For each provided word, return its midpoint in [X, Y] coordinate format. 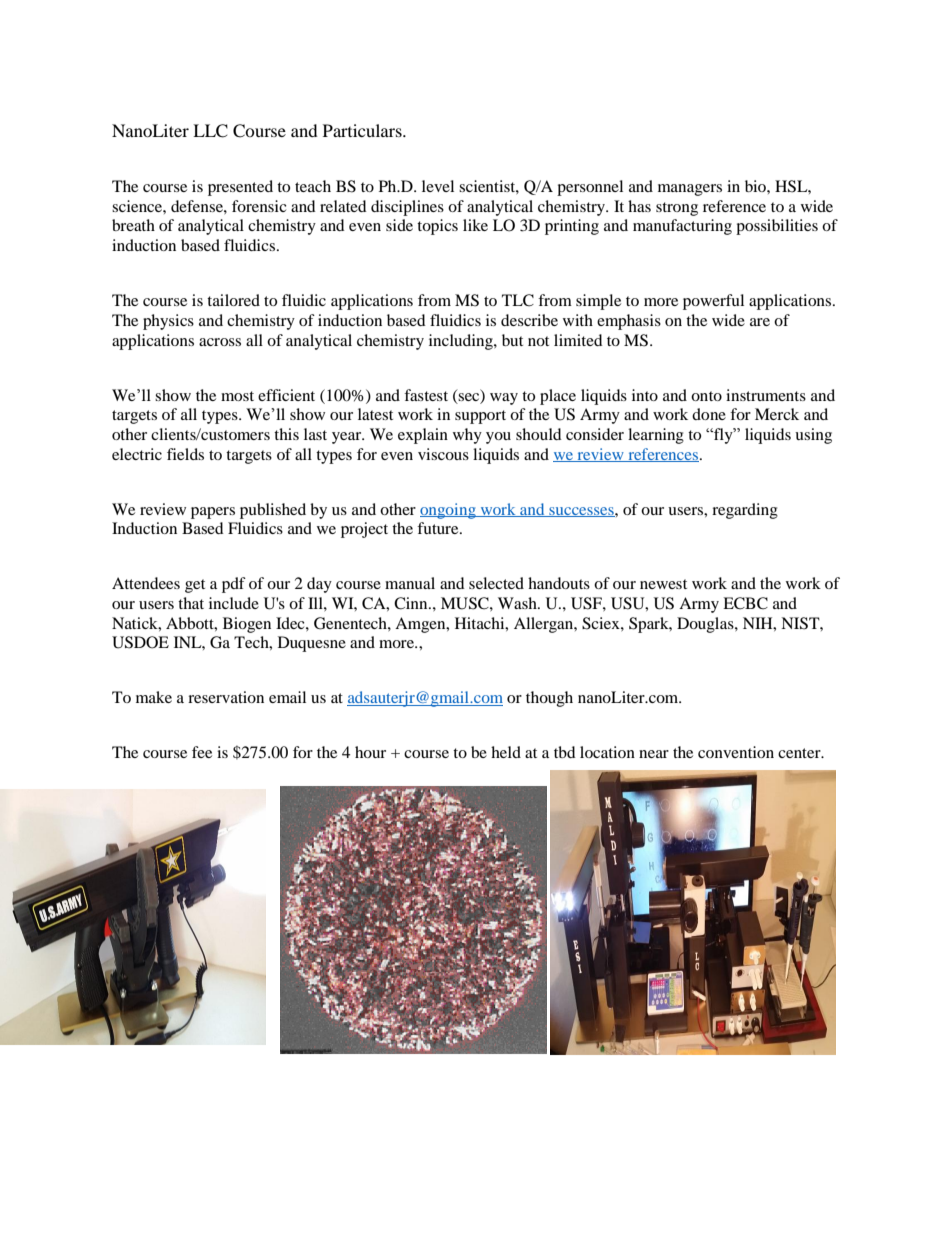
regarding [745, 511]
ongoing [449, 511]
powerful [713, 302]
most [237, 396]
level [438, 186]
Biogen [247, 625]
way [504, 399]
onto [706, 396]
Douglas [706, 625]
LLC [210, 131]
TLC [518, 300]
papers [213, 513]
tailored [233, 300]
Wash [518, 603]
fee [202, 752]
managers [690, 190]
